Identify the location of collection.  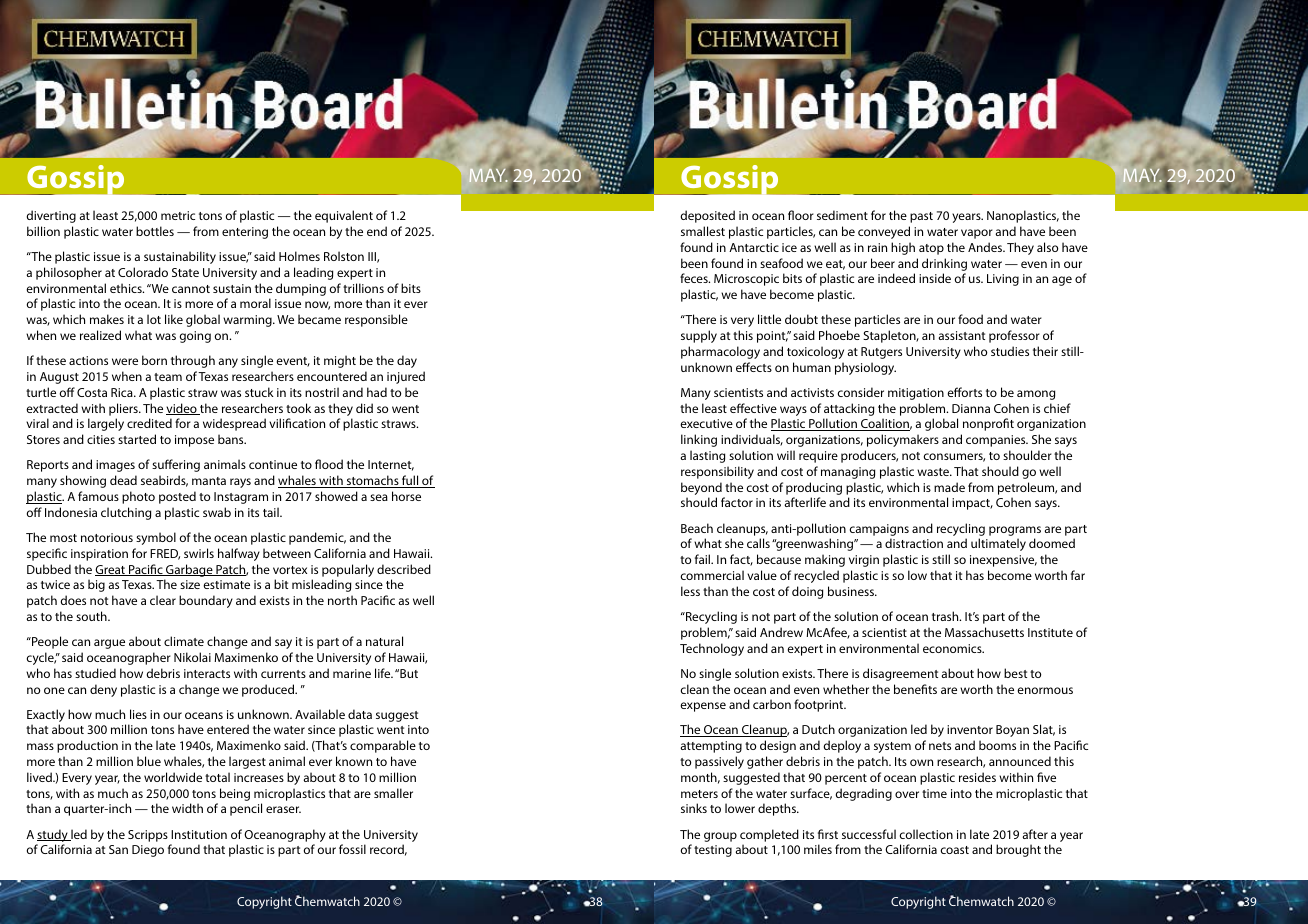
(926, 834).
